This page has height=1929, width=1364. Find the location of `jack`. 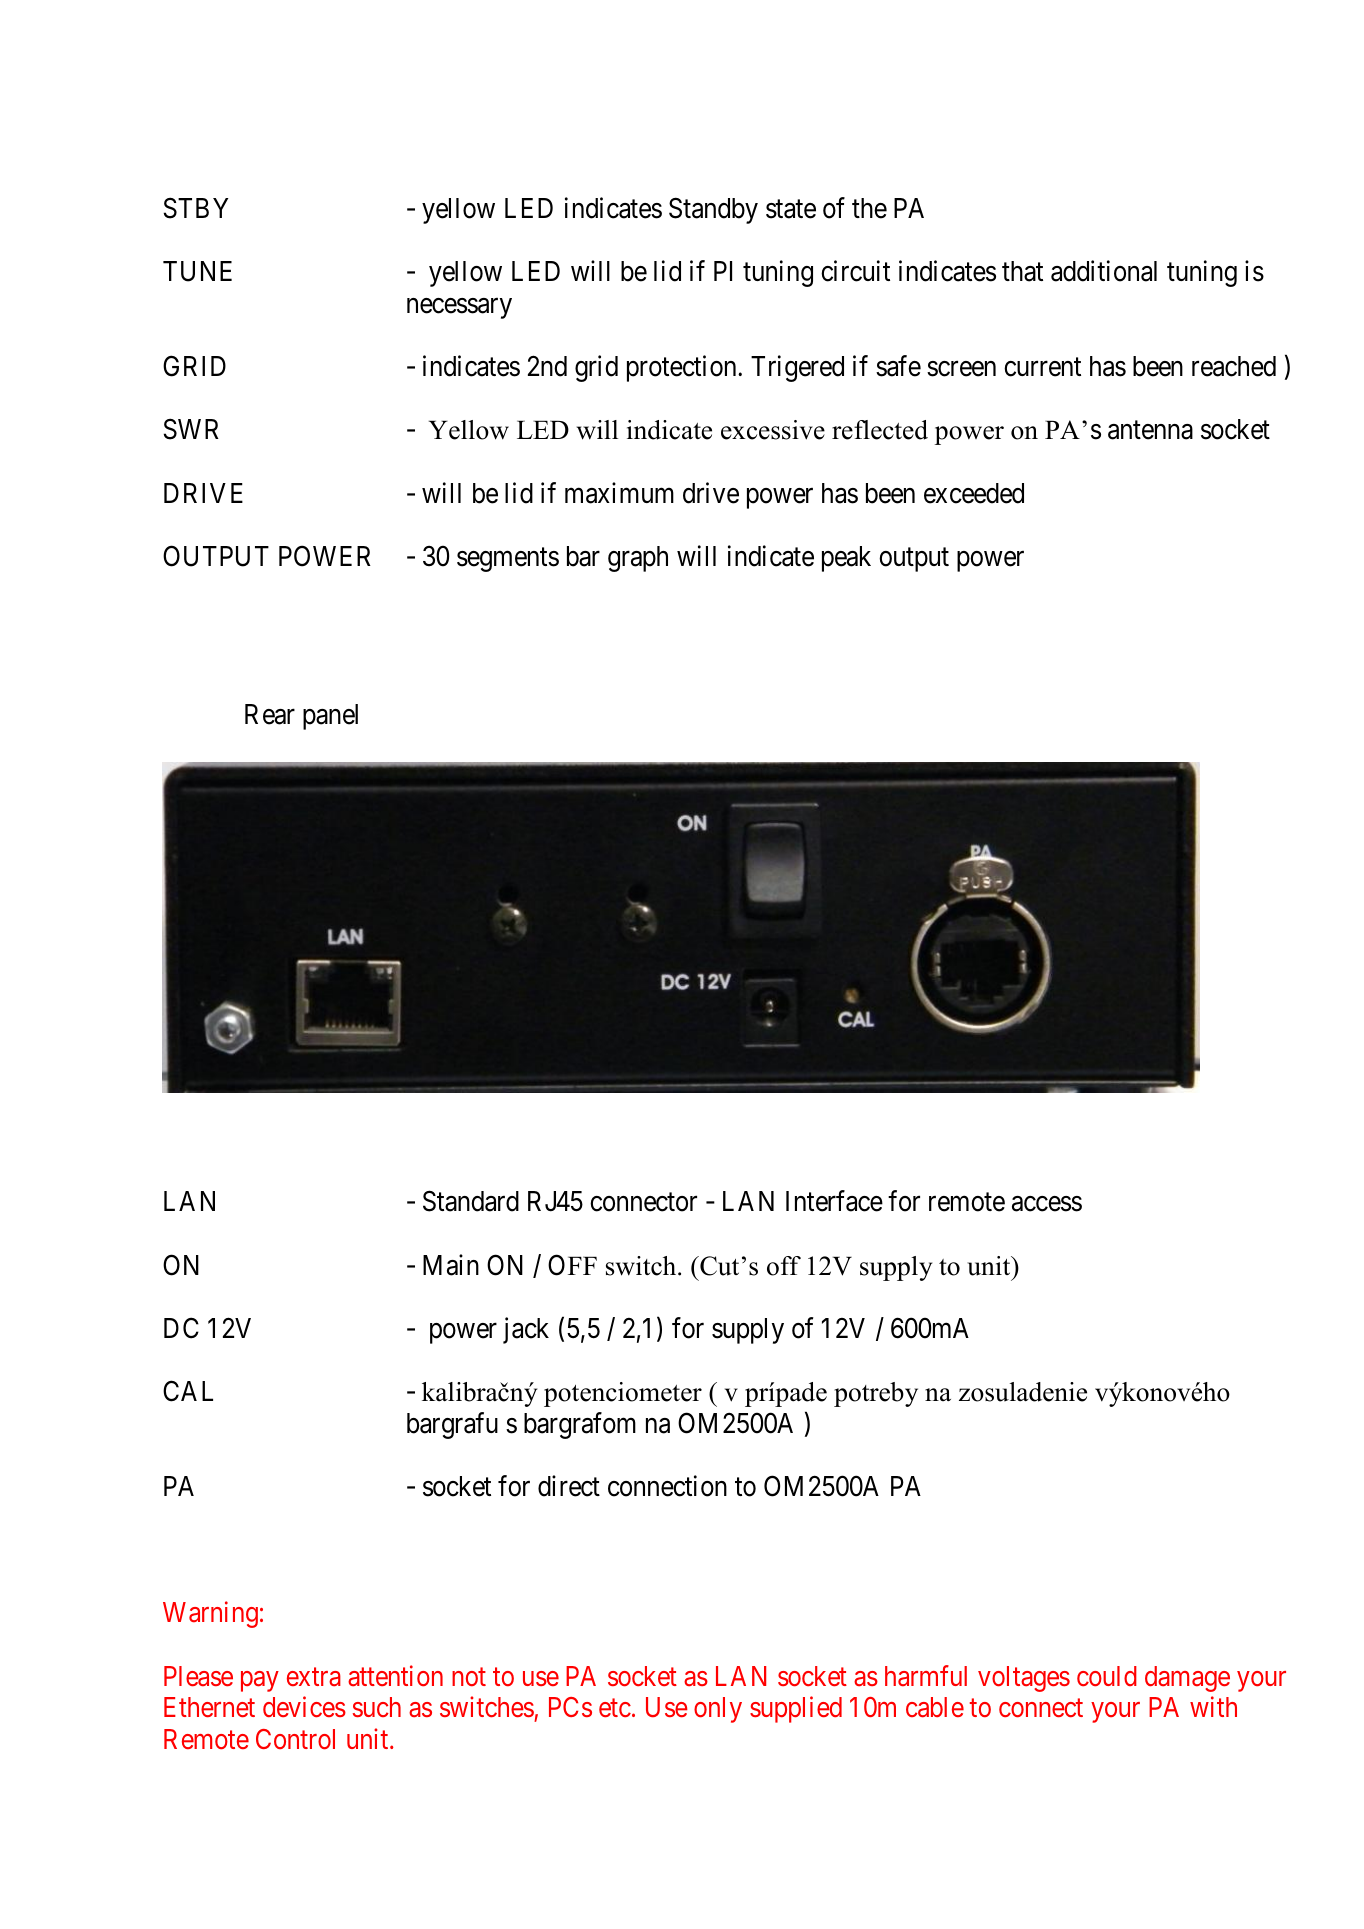

jack is located at coordinates (526, 1330).
